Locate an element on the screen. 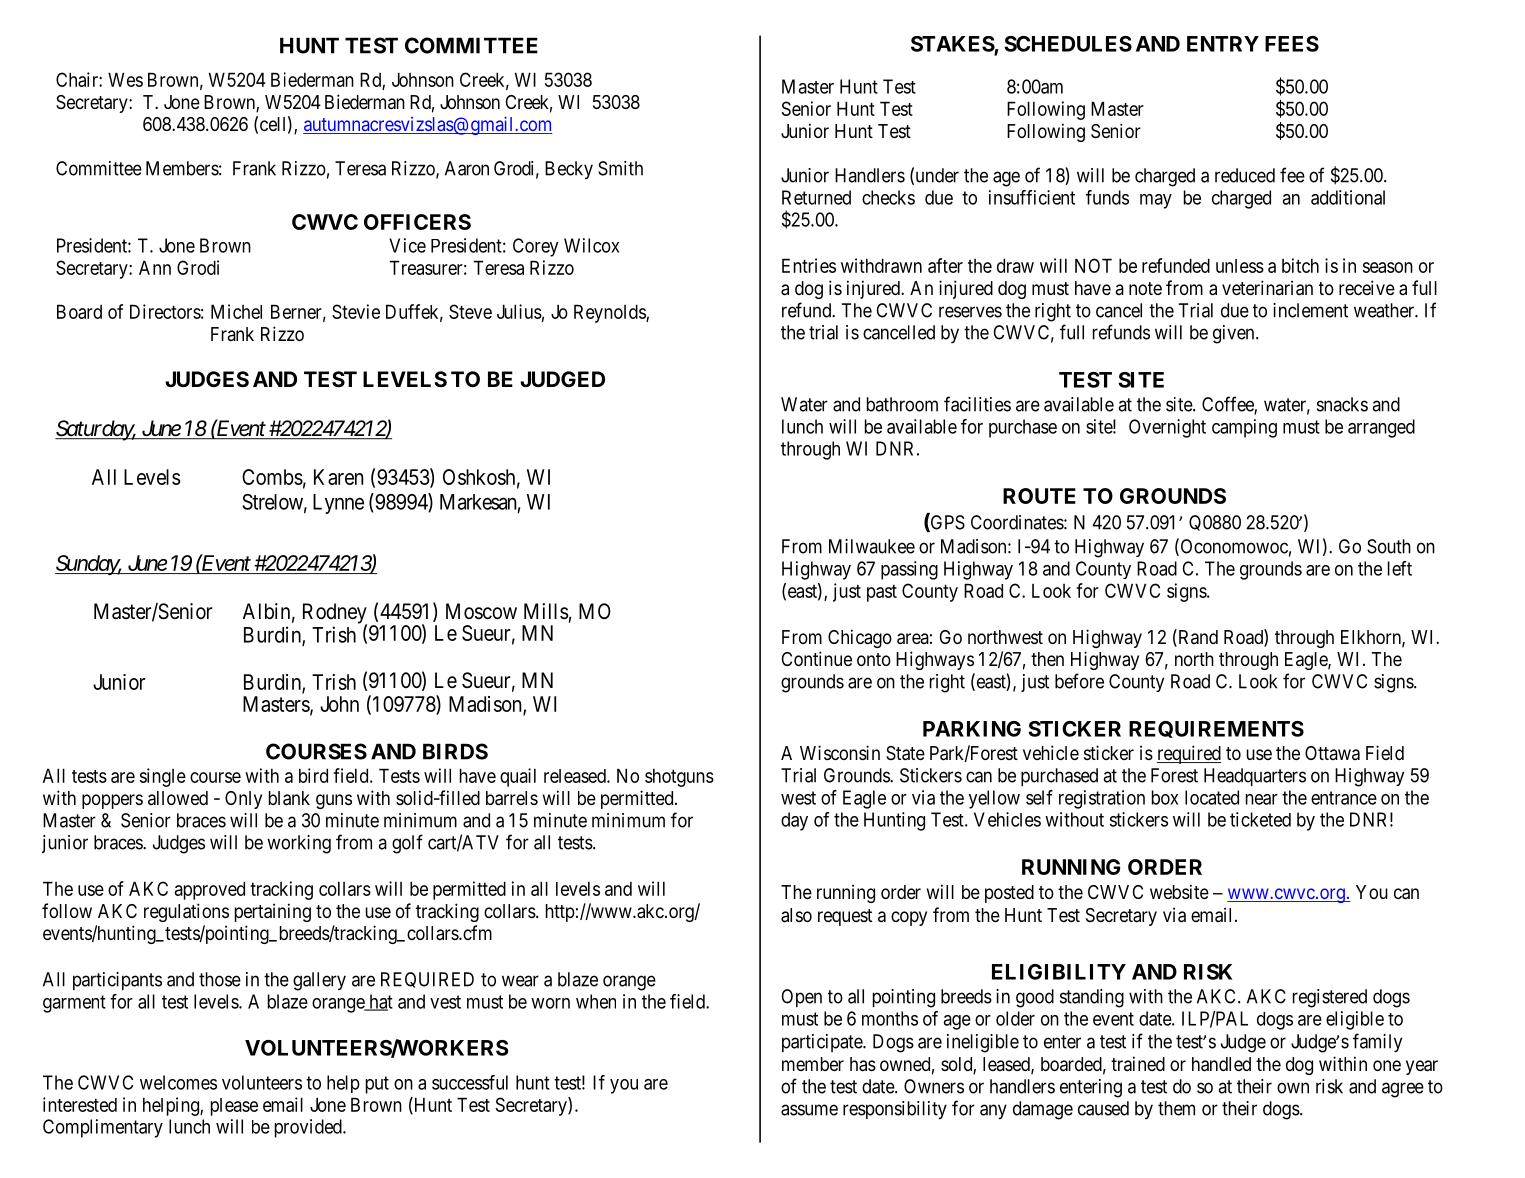  past is located at coordinates (882, 593).
